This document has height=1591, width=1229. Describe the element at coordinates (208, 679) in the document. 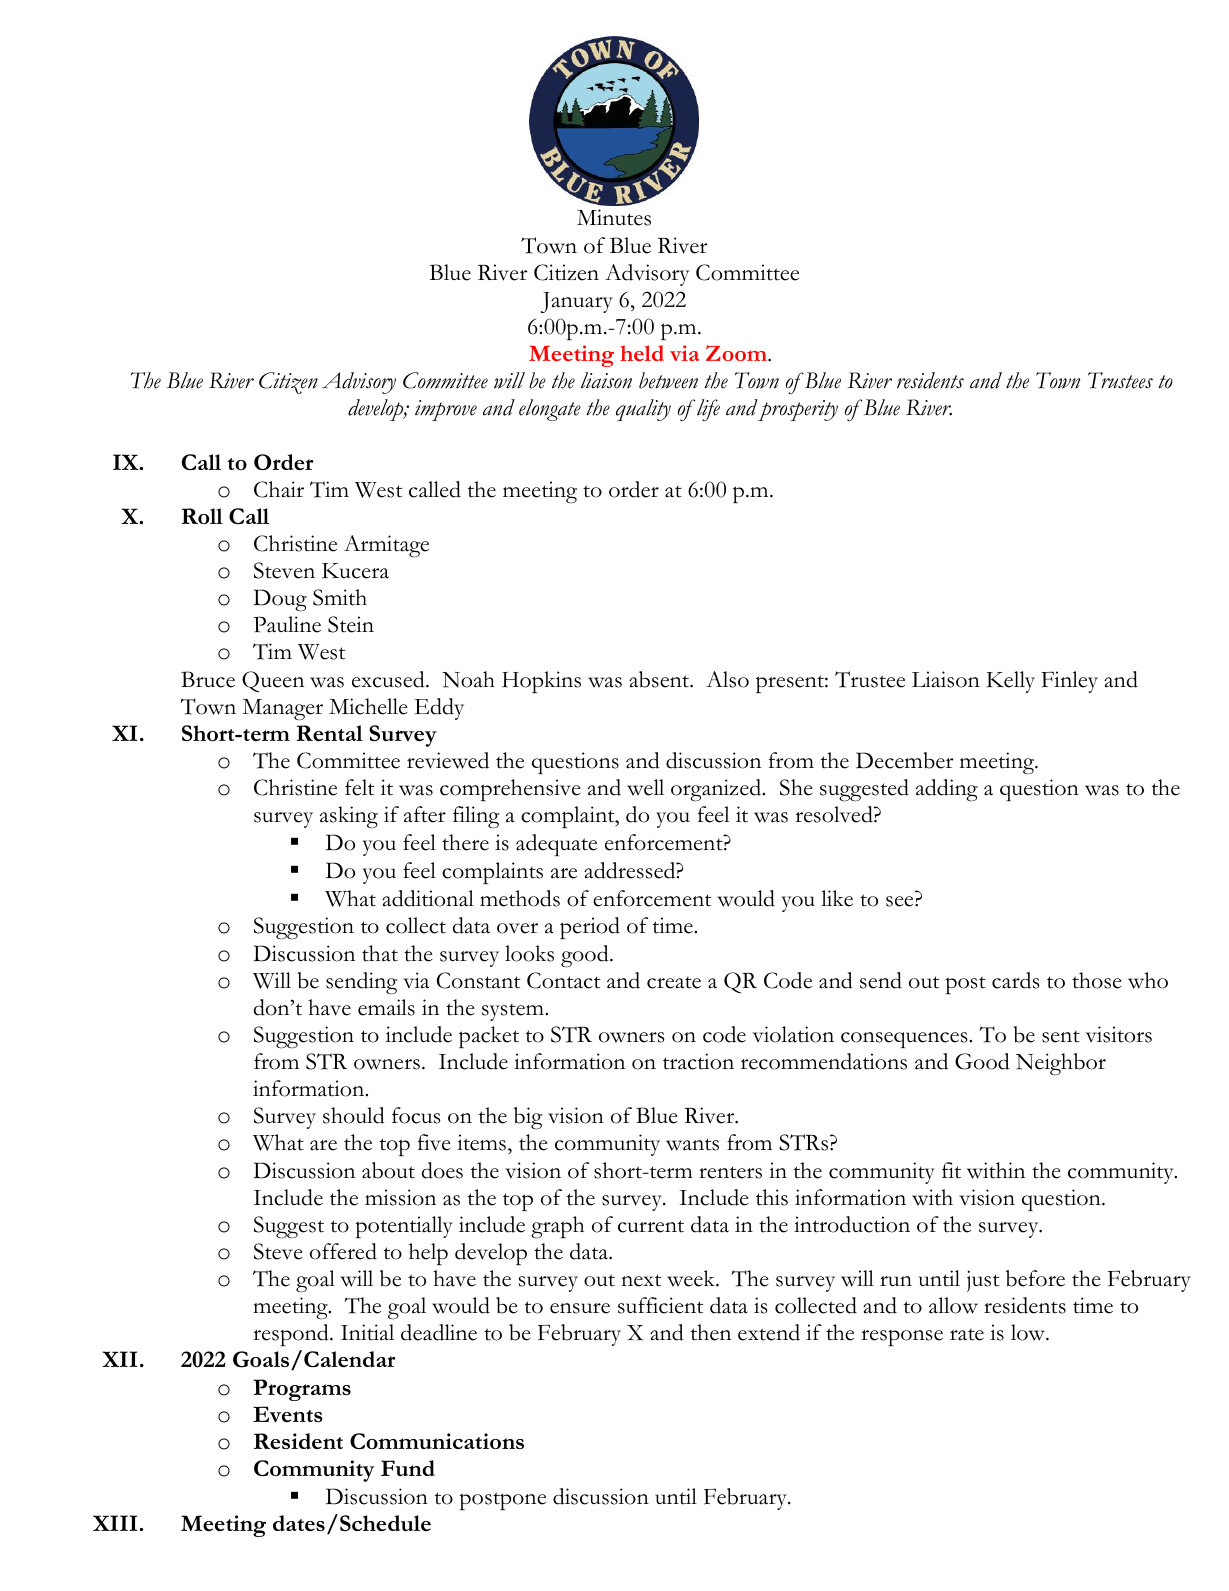

I see `Bruce` at that location.
